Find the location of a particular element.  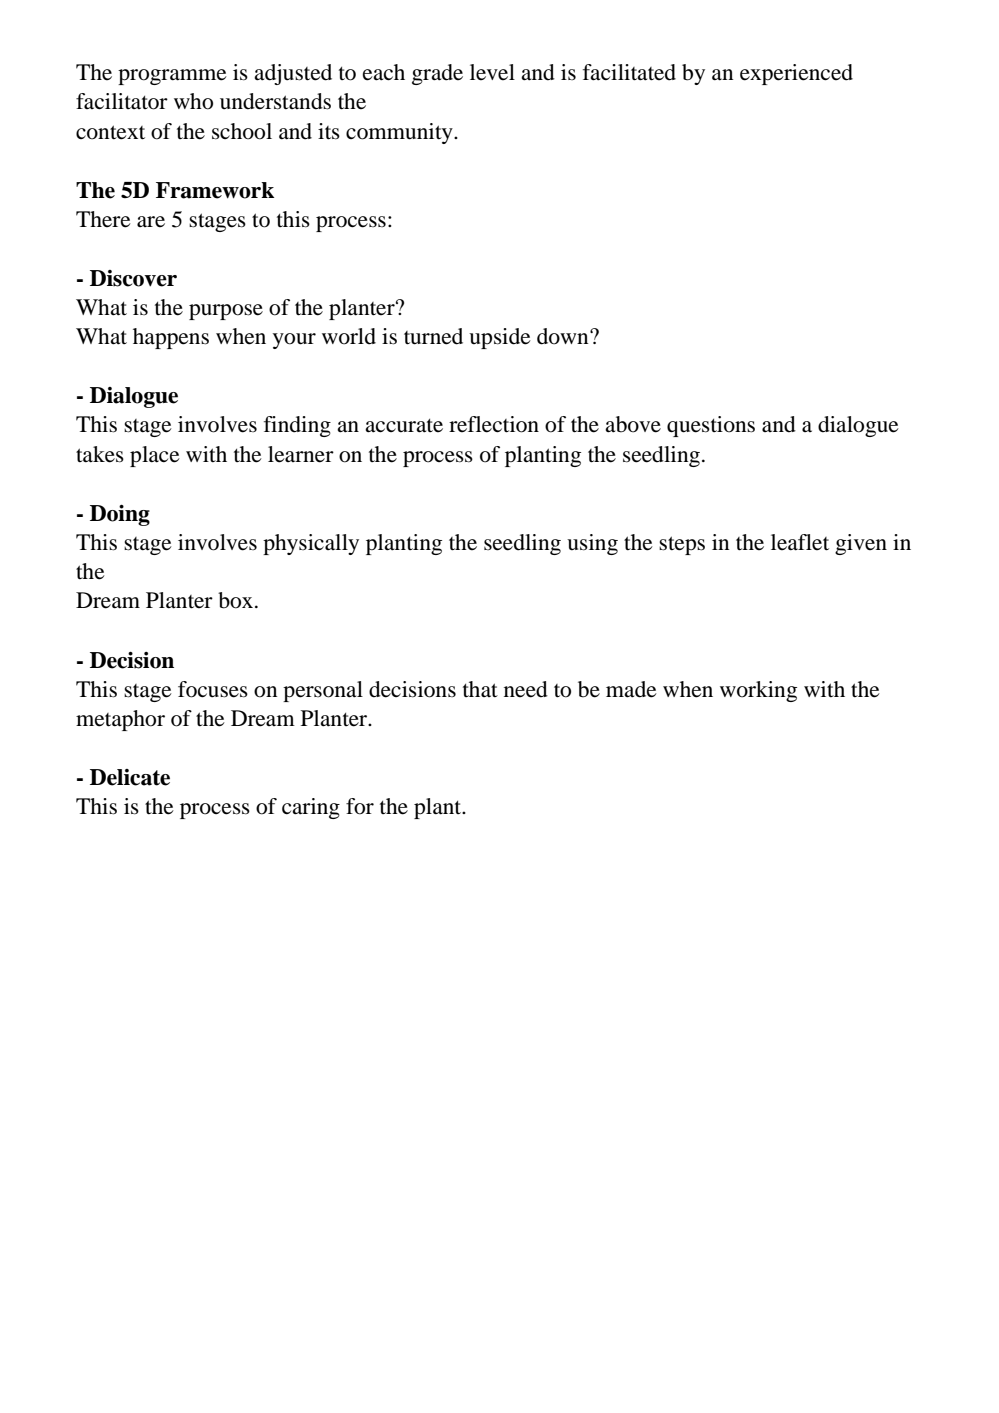

questions is located at coordinates (711, 426).
